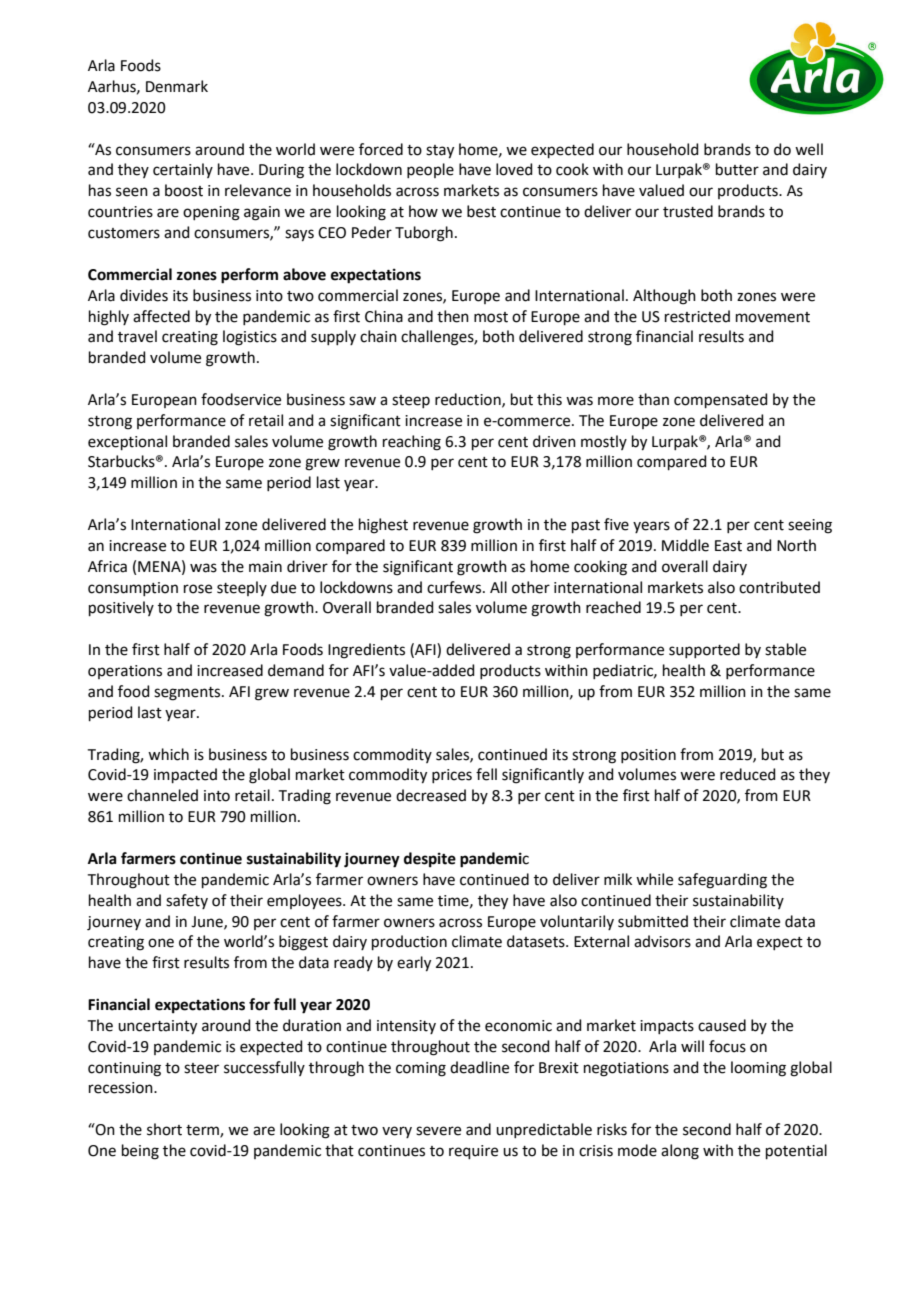 Image resolution: width=924 pixels, height=1308 pixels. Describe the element at coordinates (722, 881) in the screenshot. I see `safeguarding` at that location.
